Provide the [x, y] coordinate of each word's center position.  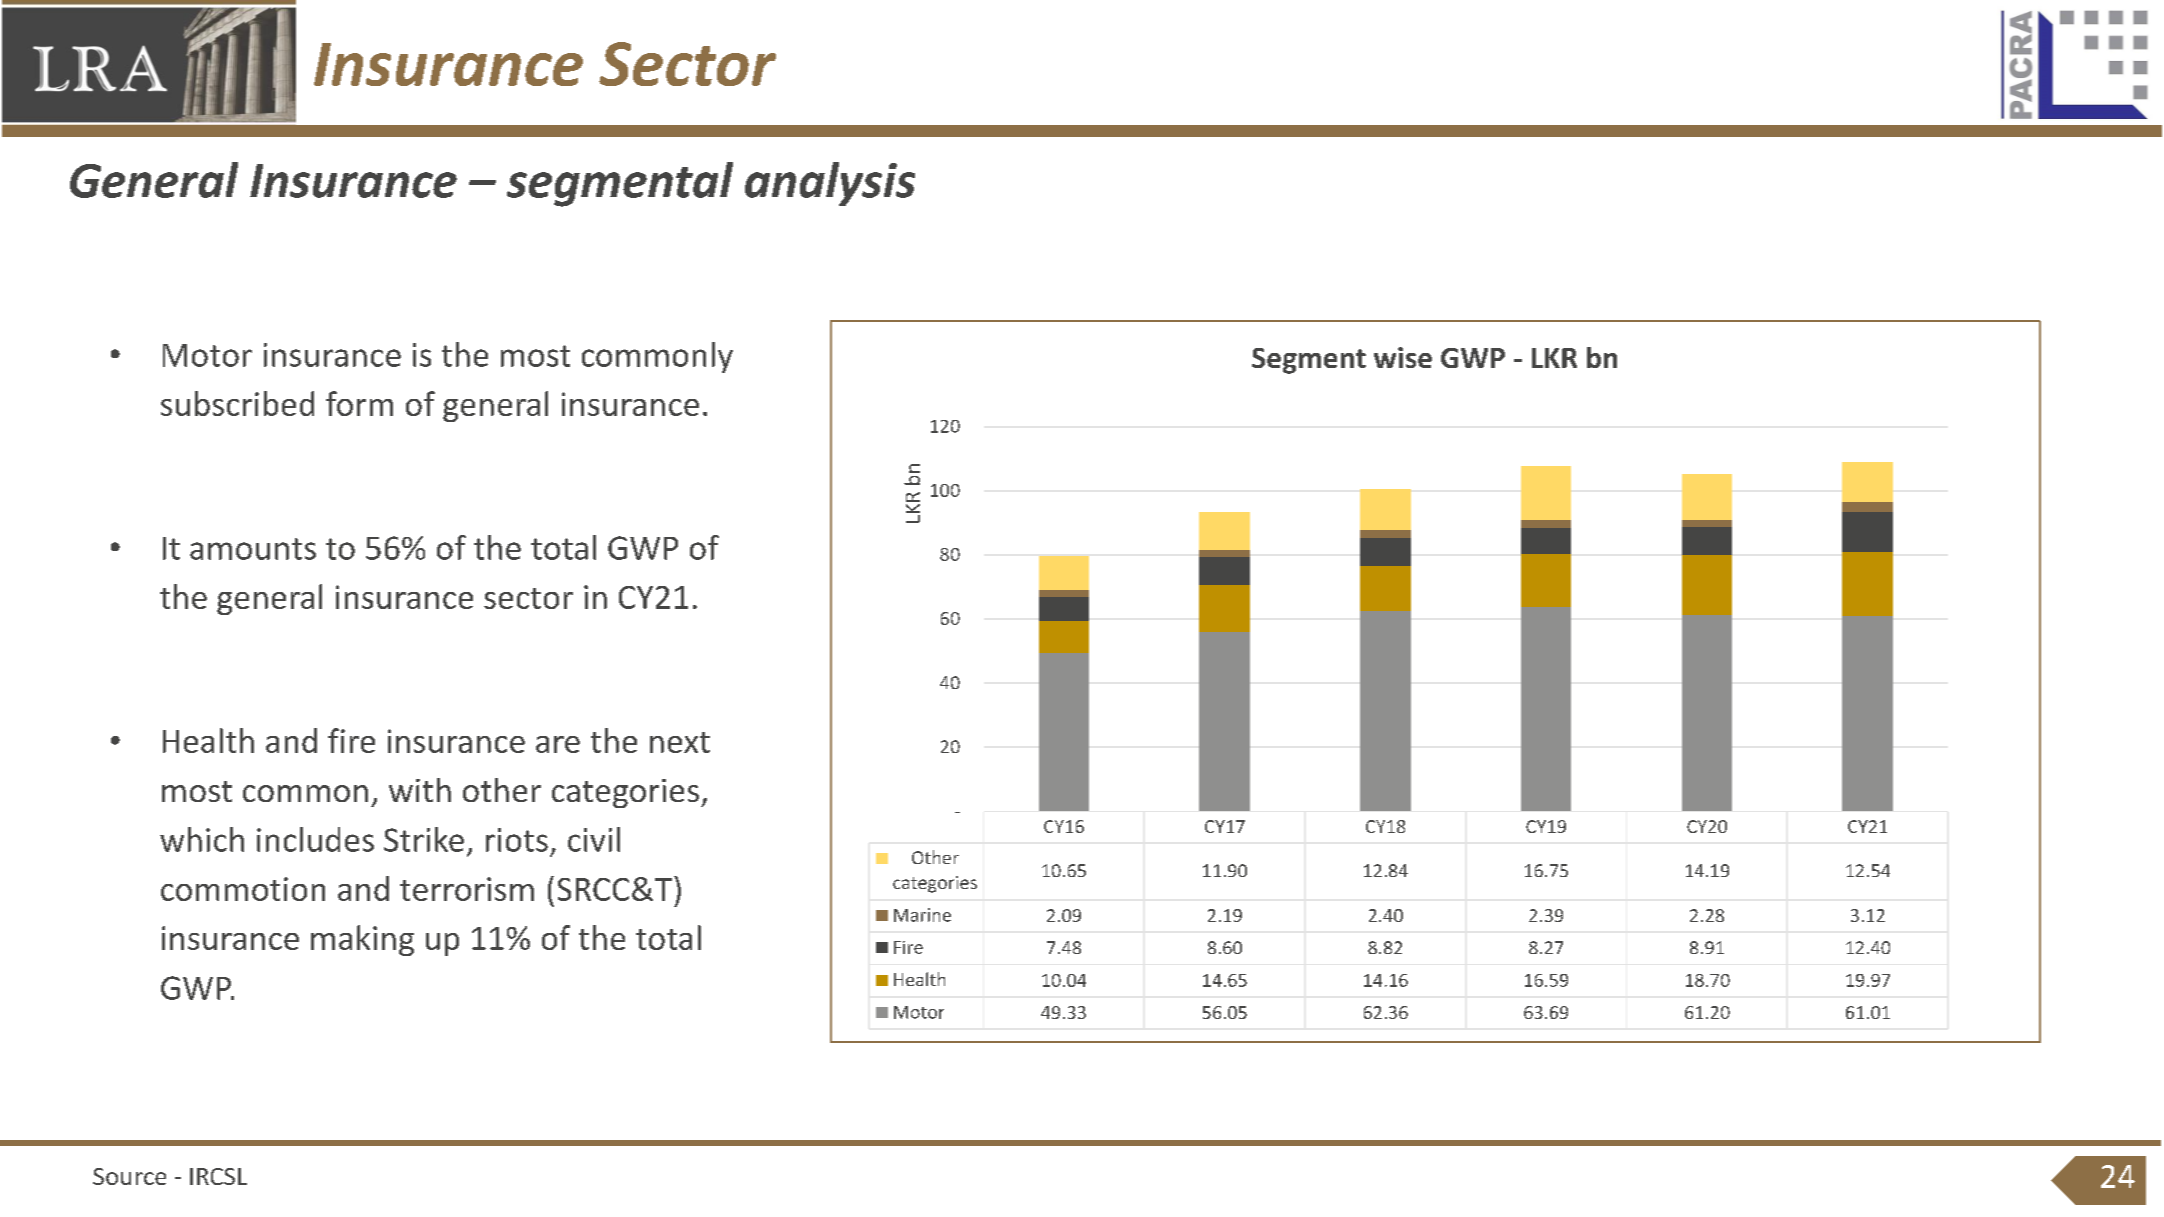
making [362, 940]
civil [594, 839]
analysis [830, 184]
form [359, 403]
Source [129, 1176]
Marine [922, 915]
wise [1403, 357]
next [680, 742]
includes [315, 839]
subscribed [237, 403]
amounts [253, 549]
